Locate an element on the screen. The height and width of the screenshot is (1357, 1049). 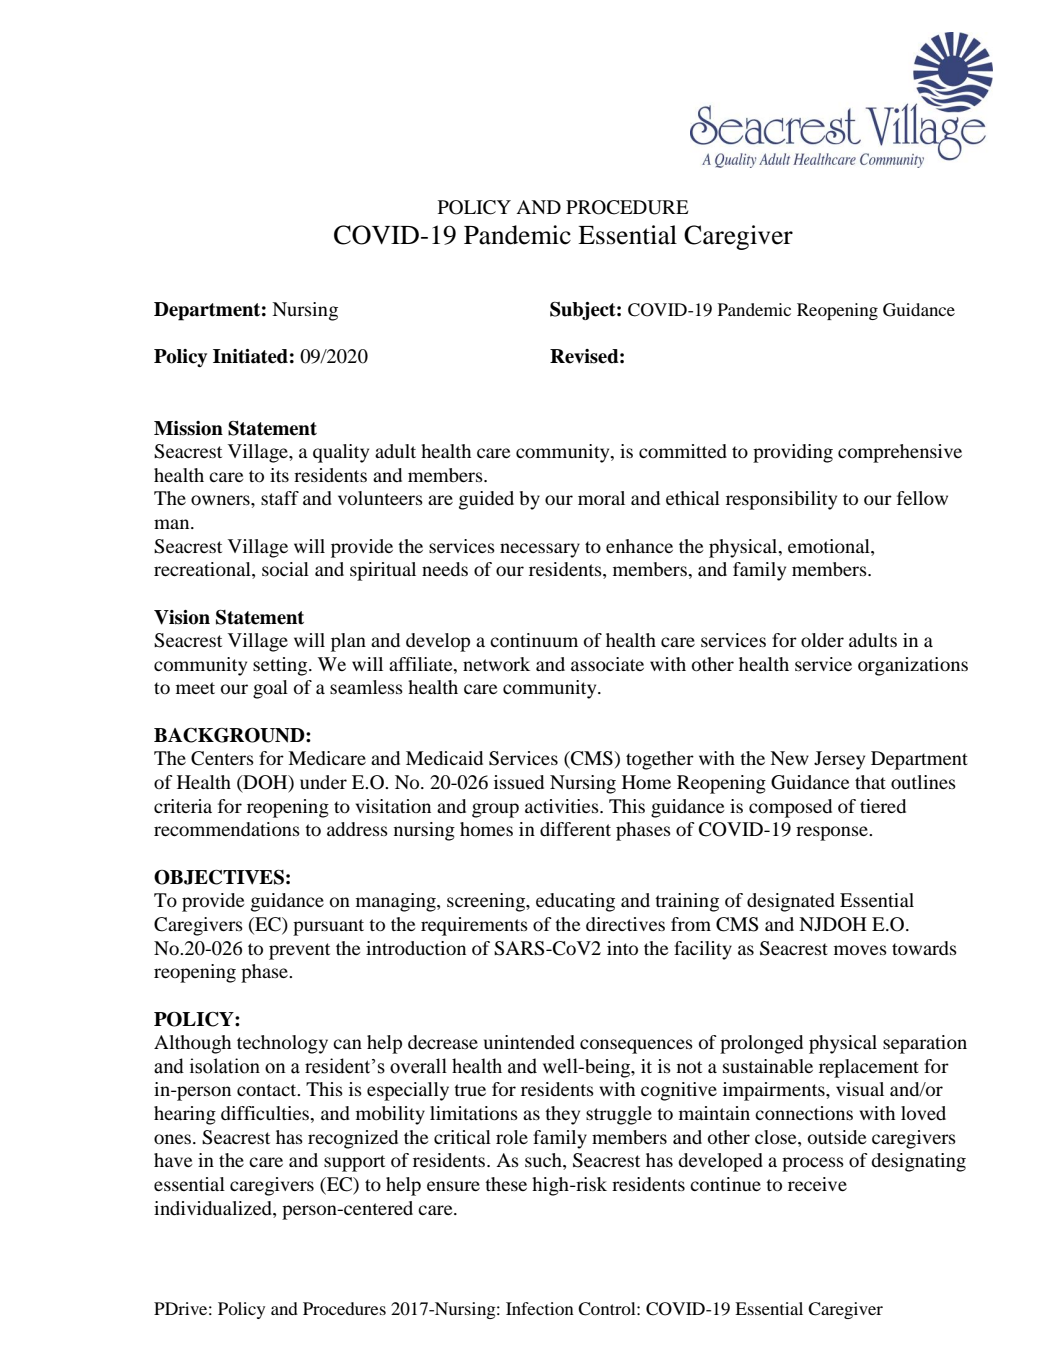
recommendations is located at coordinates (227, 829).
